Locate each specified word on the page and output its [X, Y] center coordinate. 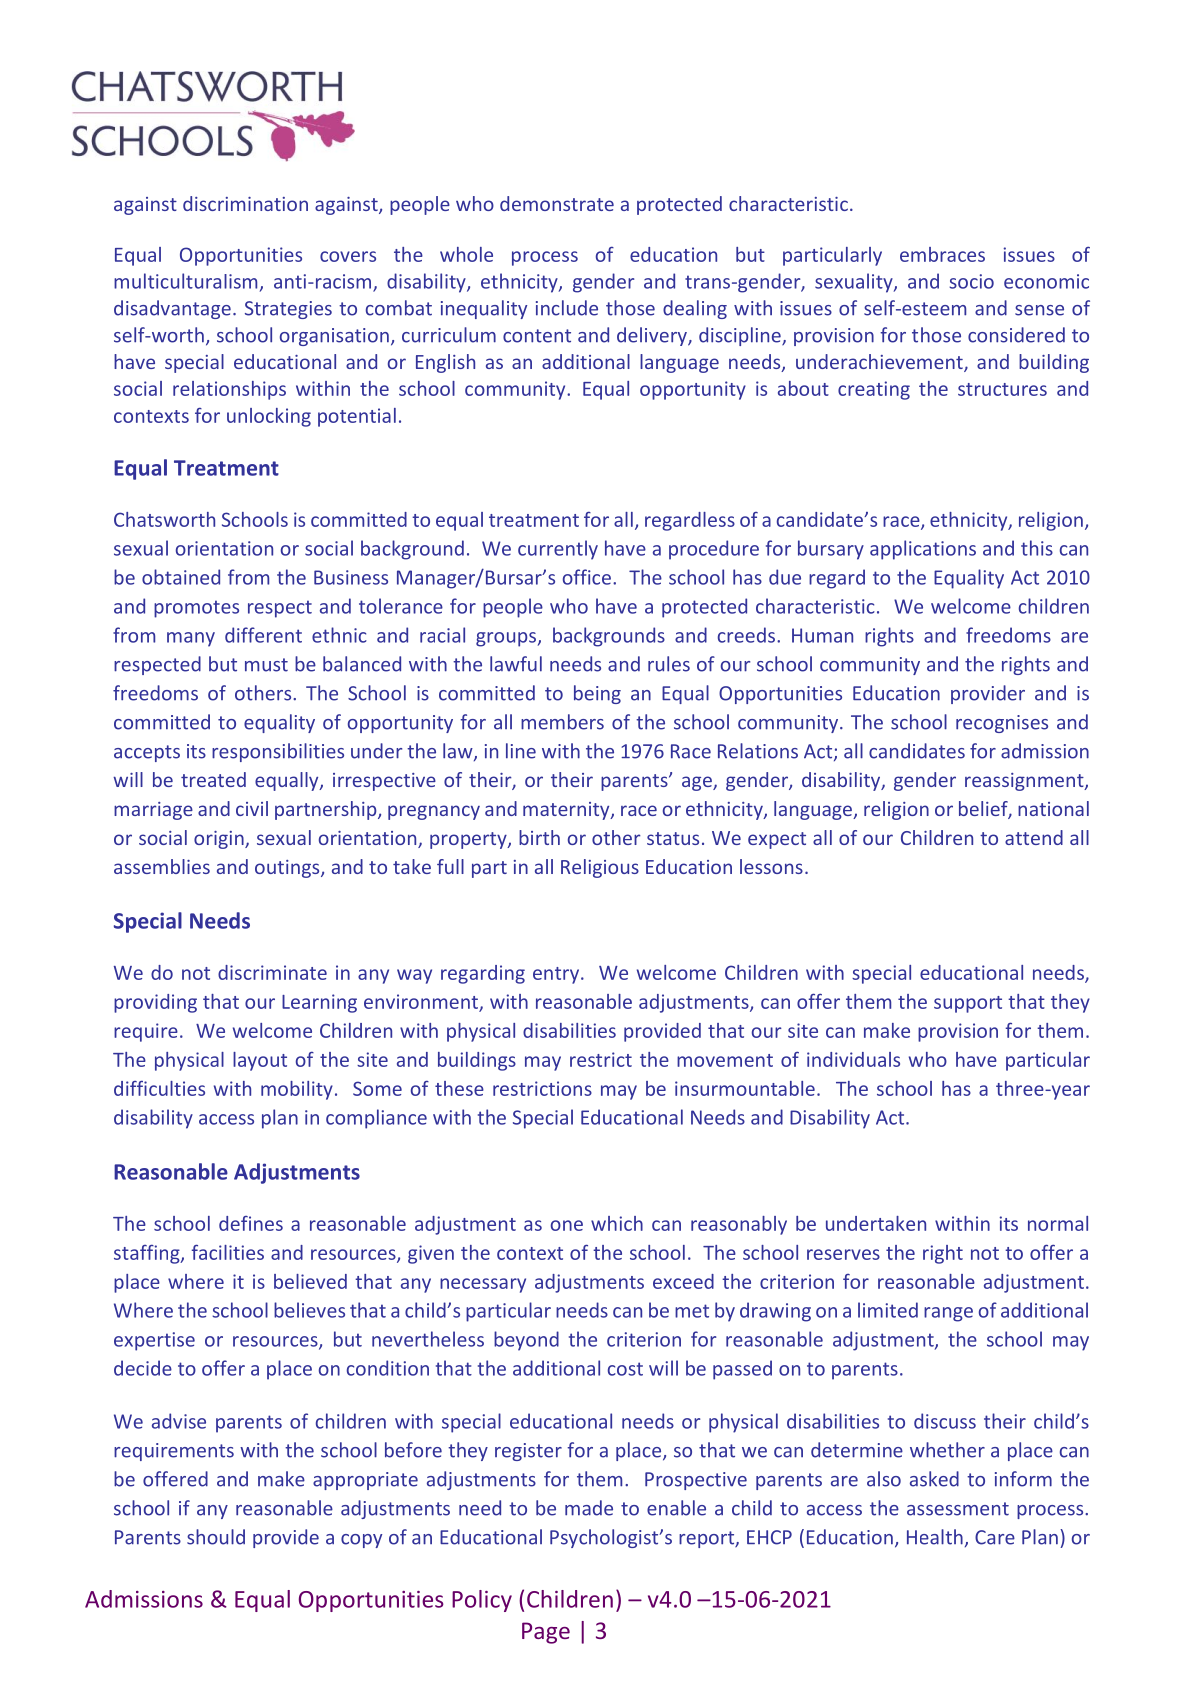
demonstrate [557, 203]
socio [971, 281]
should [216, 1537]
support [968, 1004]
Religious [600, 868]
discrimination [245, 203]
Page [546, 1633]
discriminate [272, 972]
